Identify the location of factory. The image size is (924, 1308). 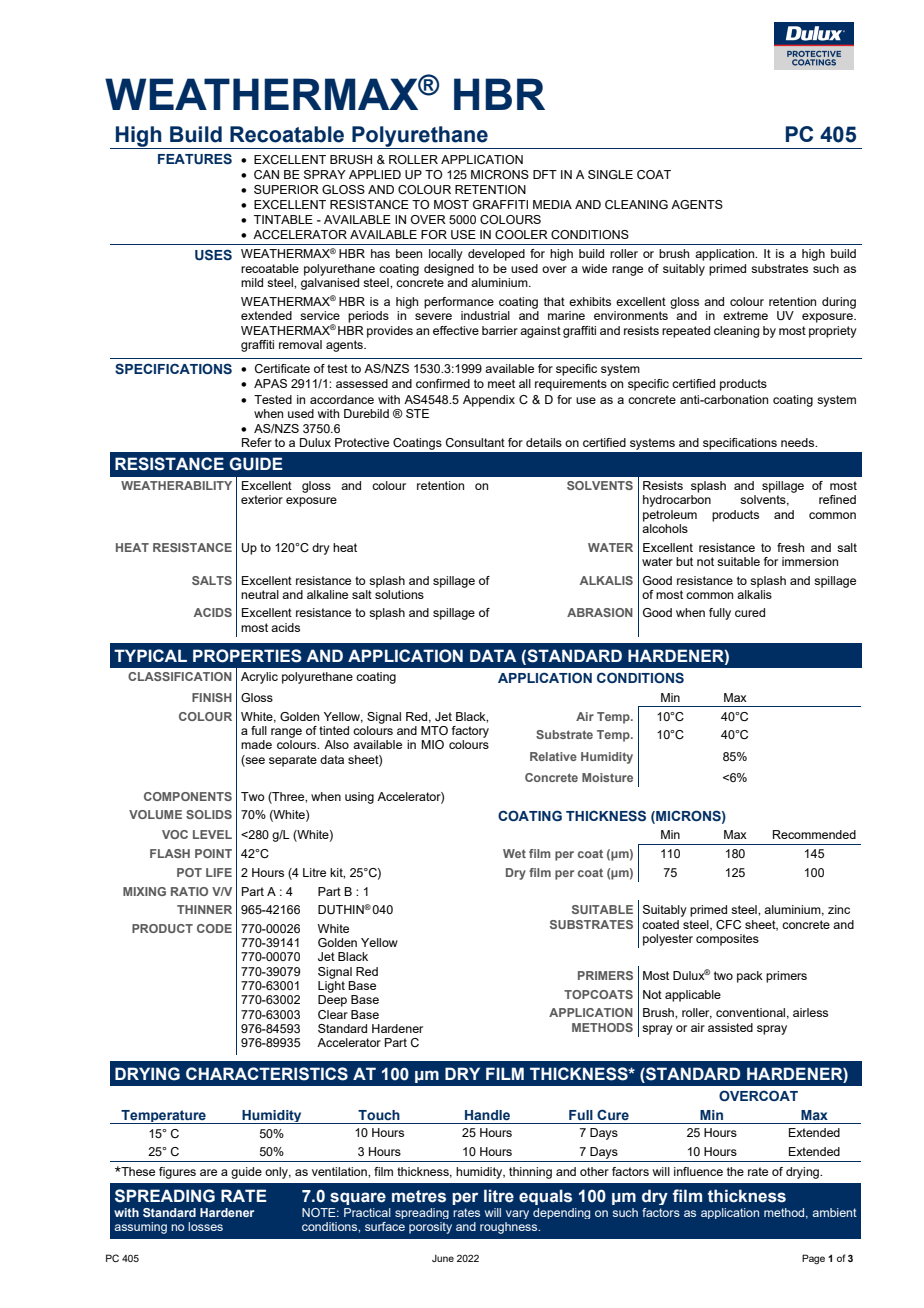
(470, 732).
